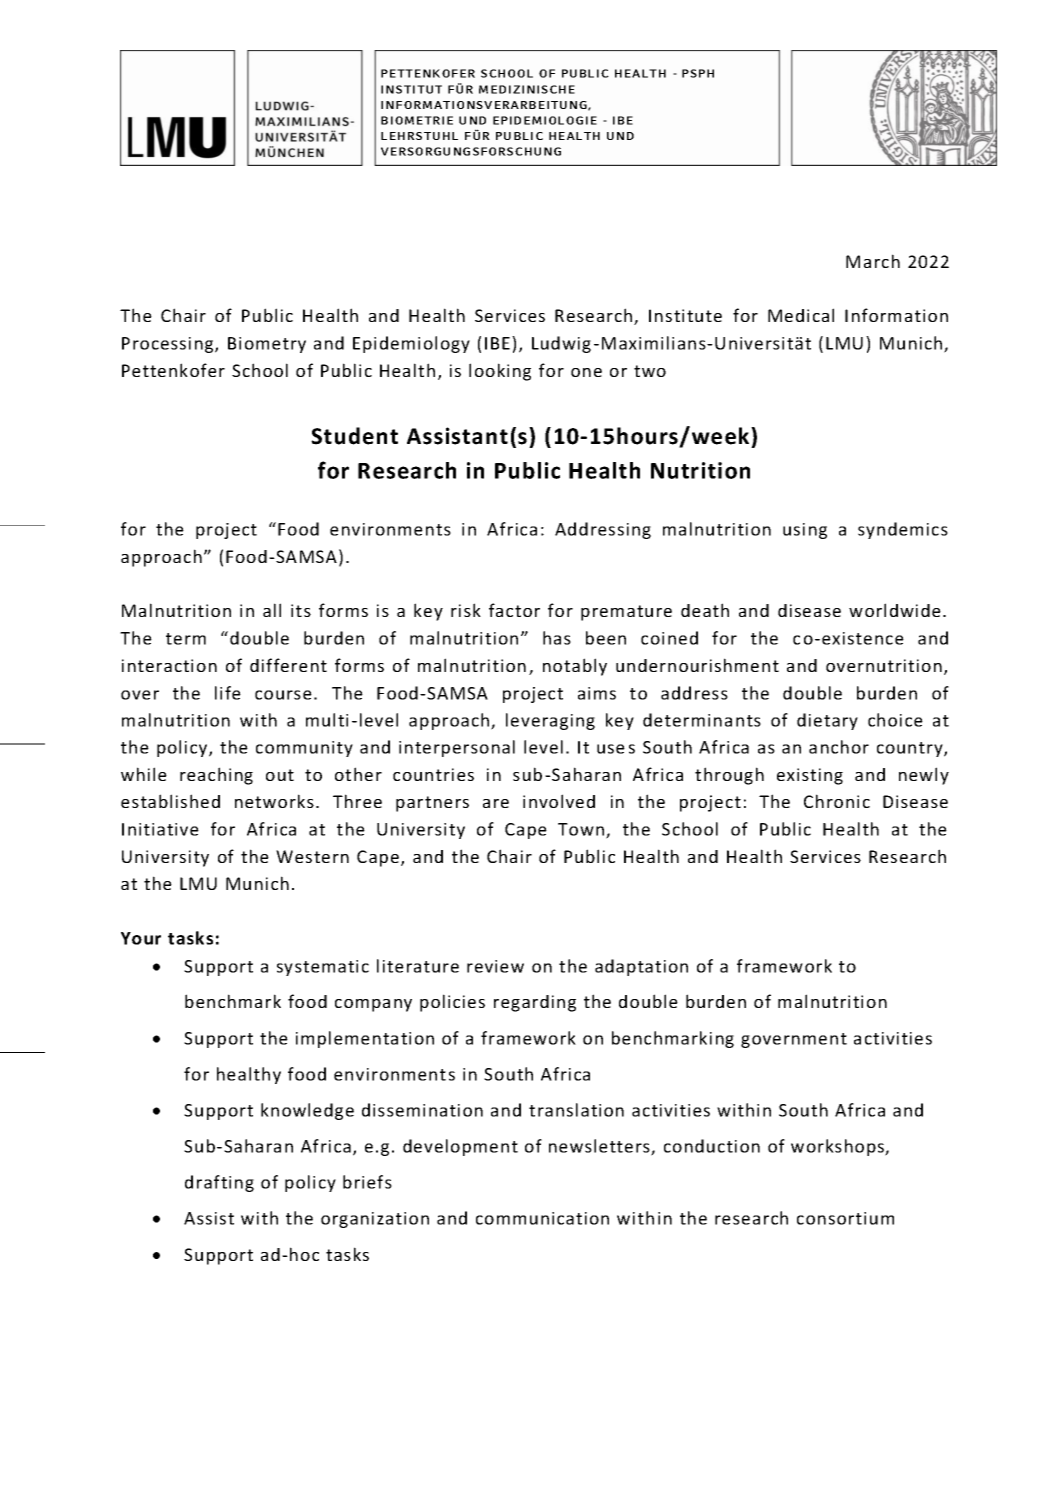 This screenshot has height=1486, width=1050. I want to click on communication, so click(542, 1218).
